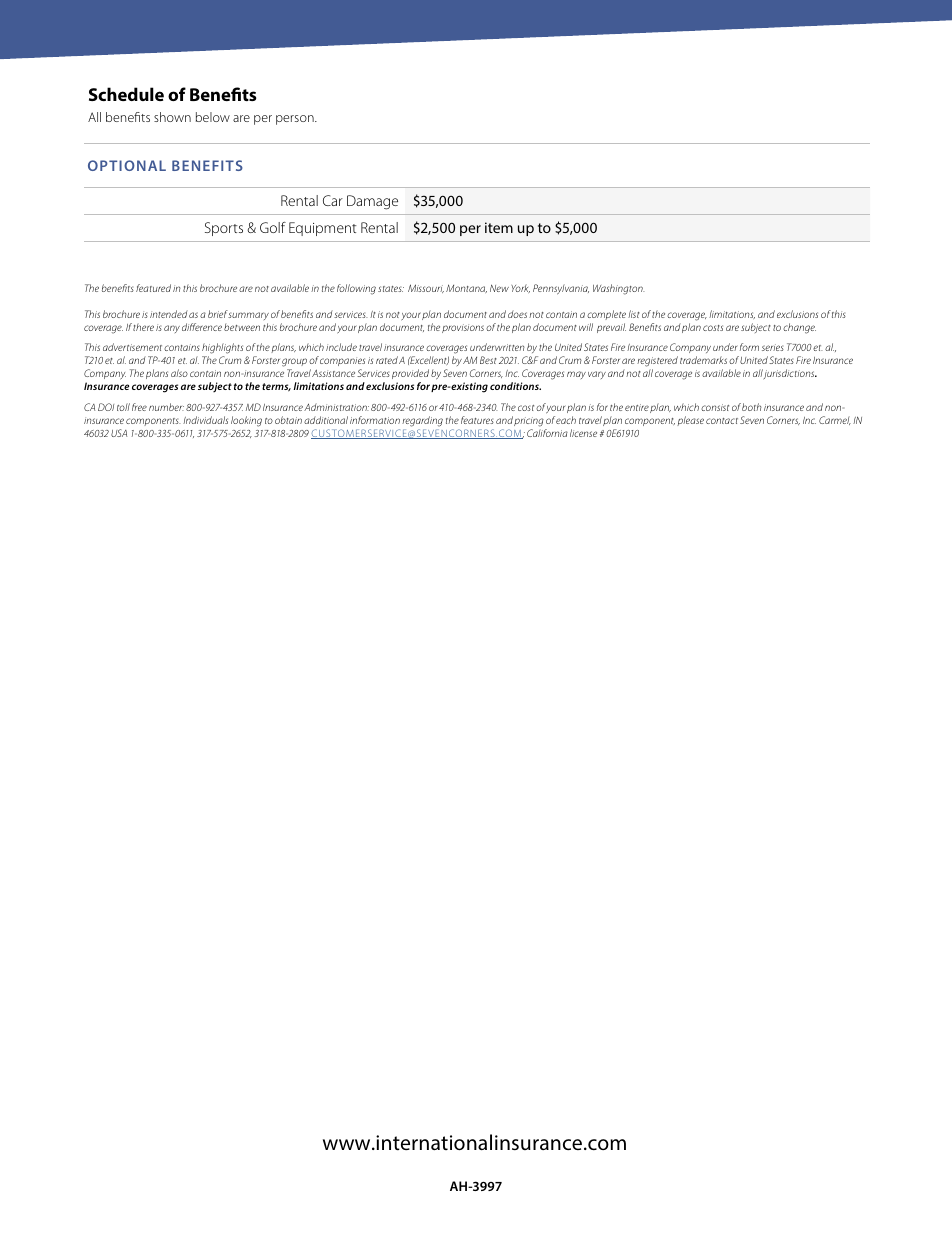 The height and width of the document is (1233, 952). I want to click on contact, so click(722, 421).
